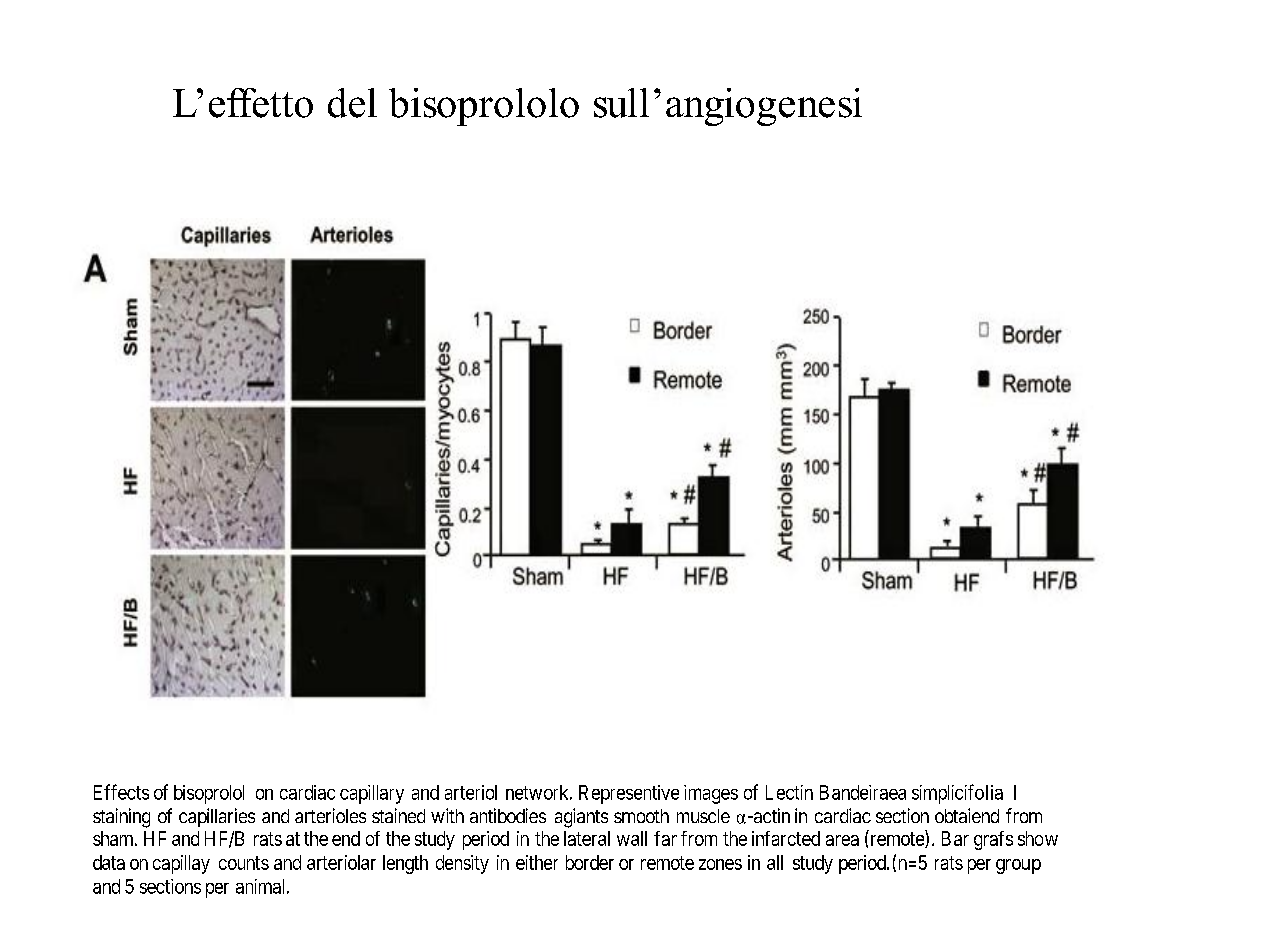 This screenshot has width=1270, height=952. What do you see at coordinates (372, 794) in the screenshot?
I see `capillary` at bounding box center [372, 794].
